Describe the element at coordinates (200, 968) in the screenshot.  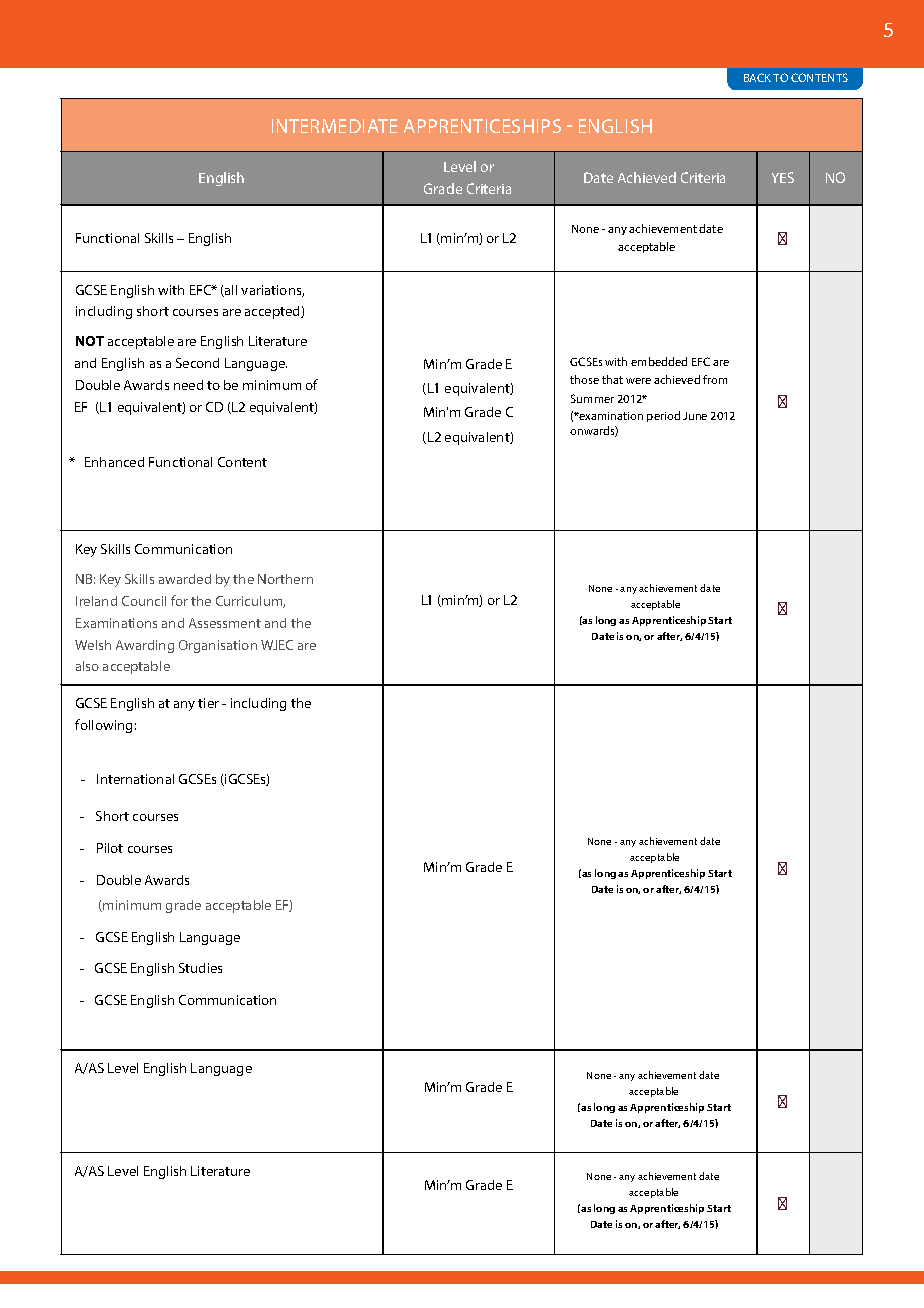
I see `Studies` at that location.
